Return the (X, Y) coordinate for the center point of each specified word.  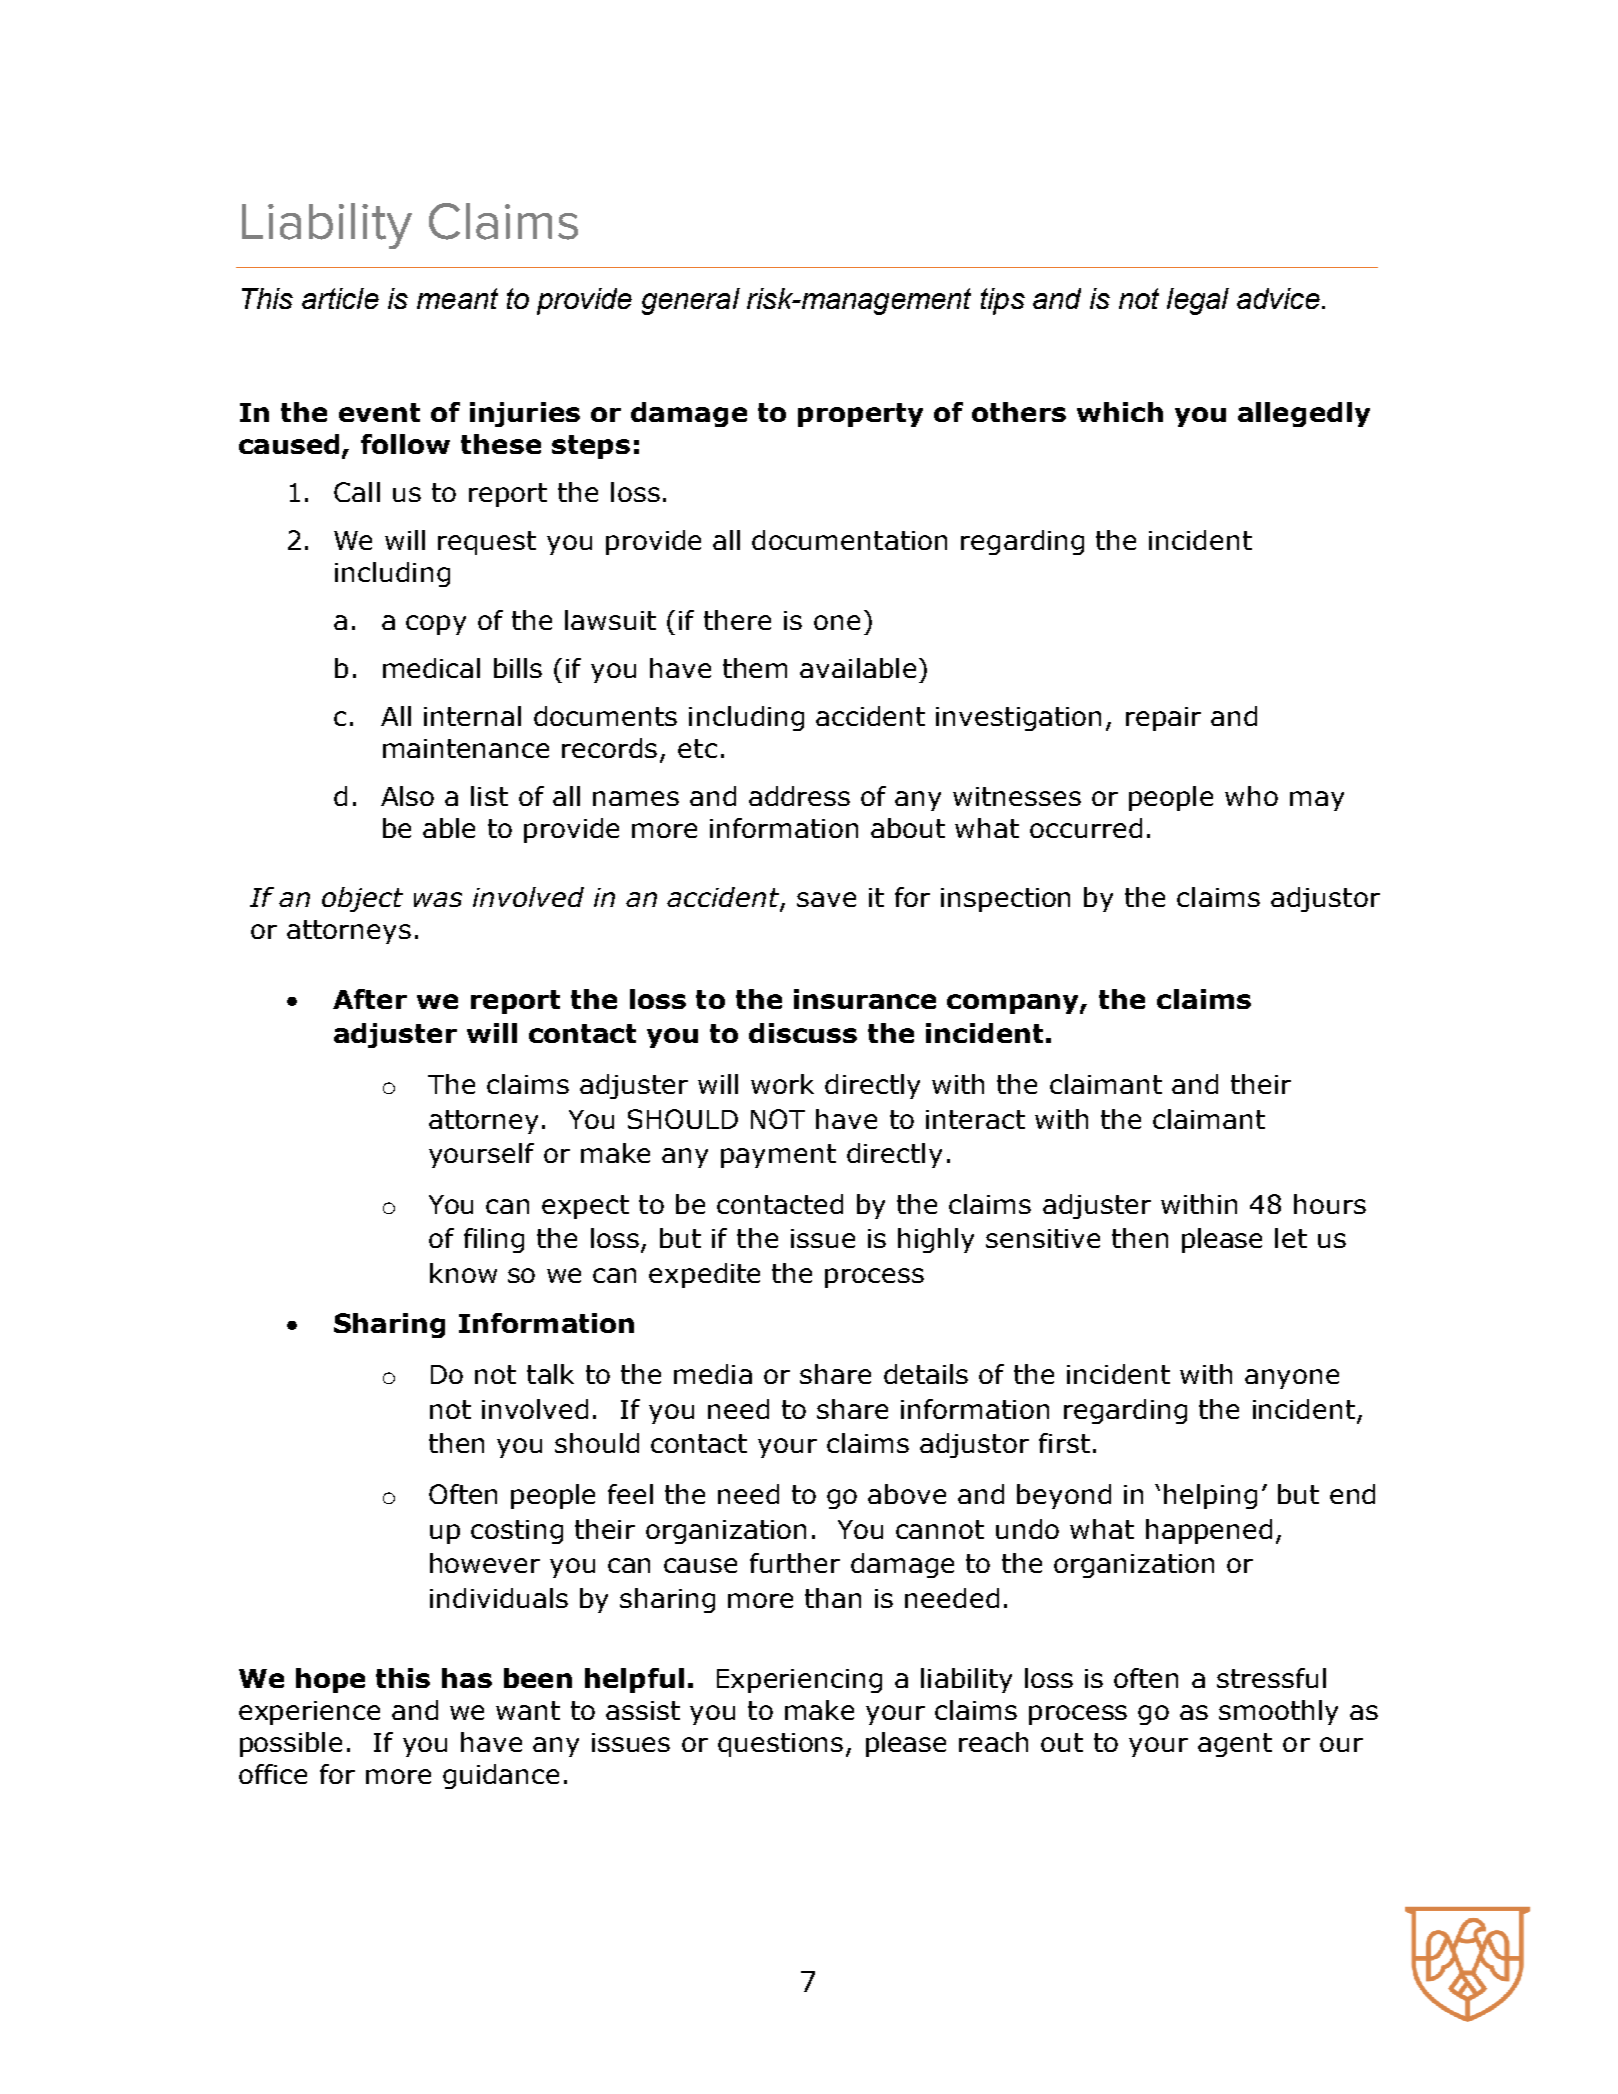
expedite (704, 1275)
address (799, 796)
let (1291, 1238)
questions (780, 1745)
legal (1198, 301)
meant (457, 298)
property (860, 415)
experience (309, 1713)
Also (407, 796)
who (1251, 796)
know (463, 1273)
